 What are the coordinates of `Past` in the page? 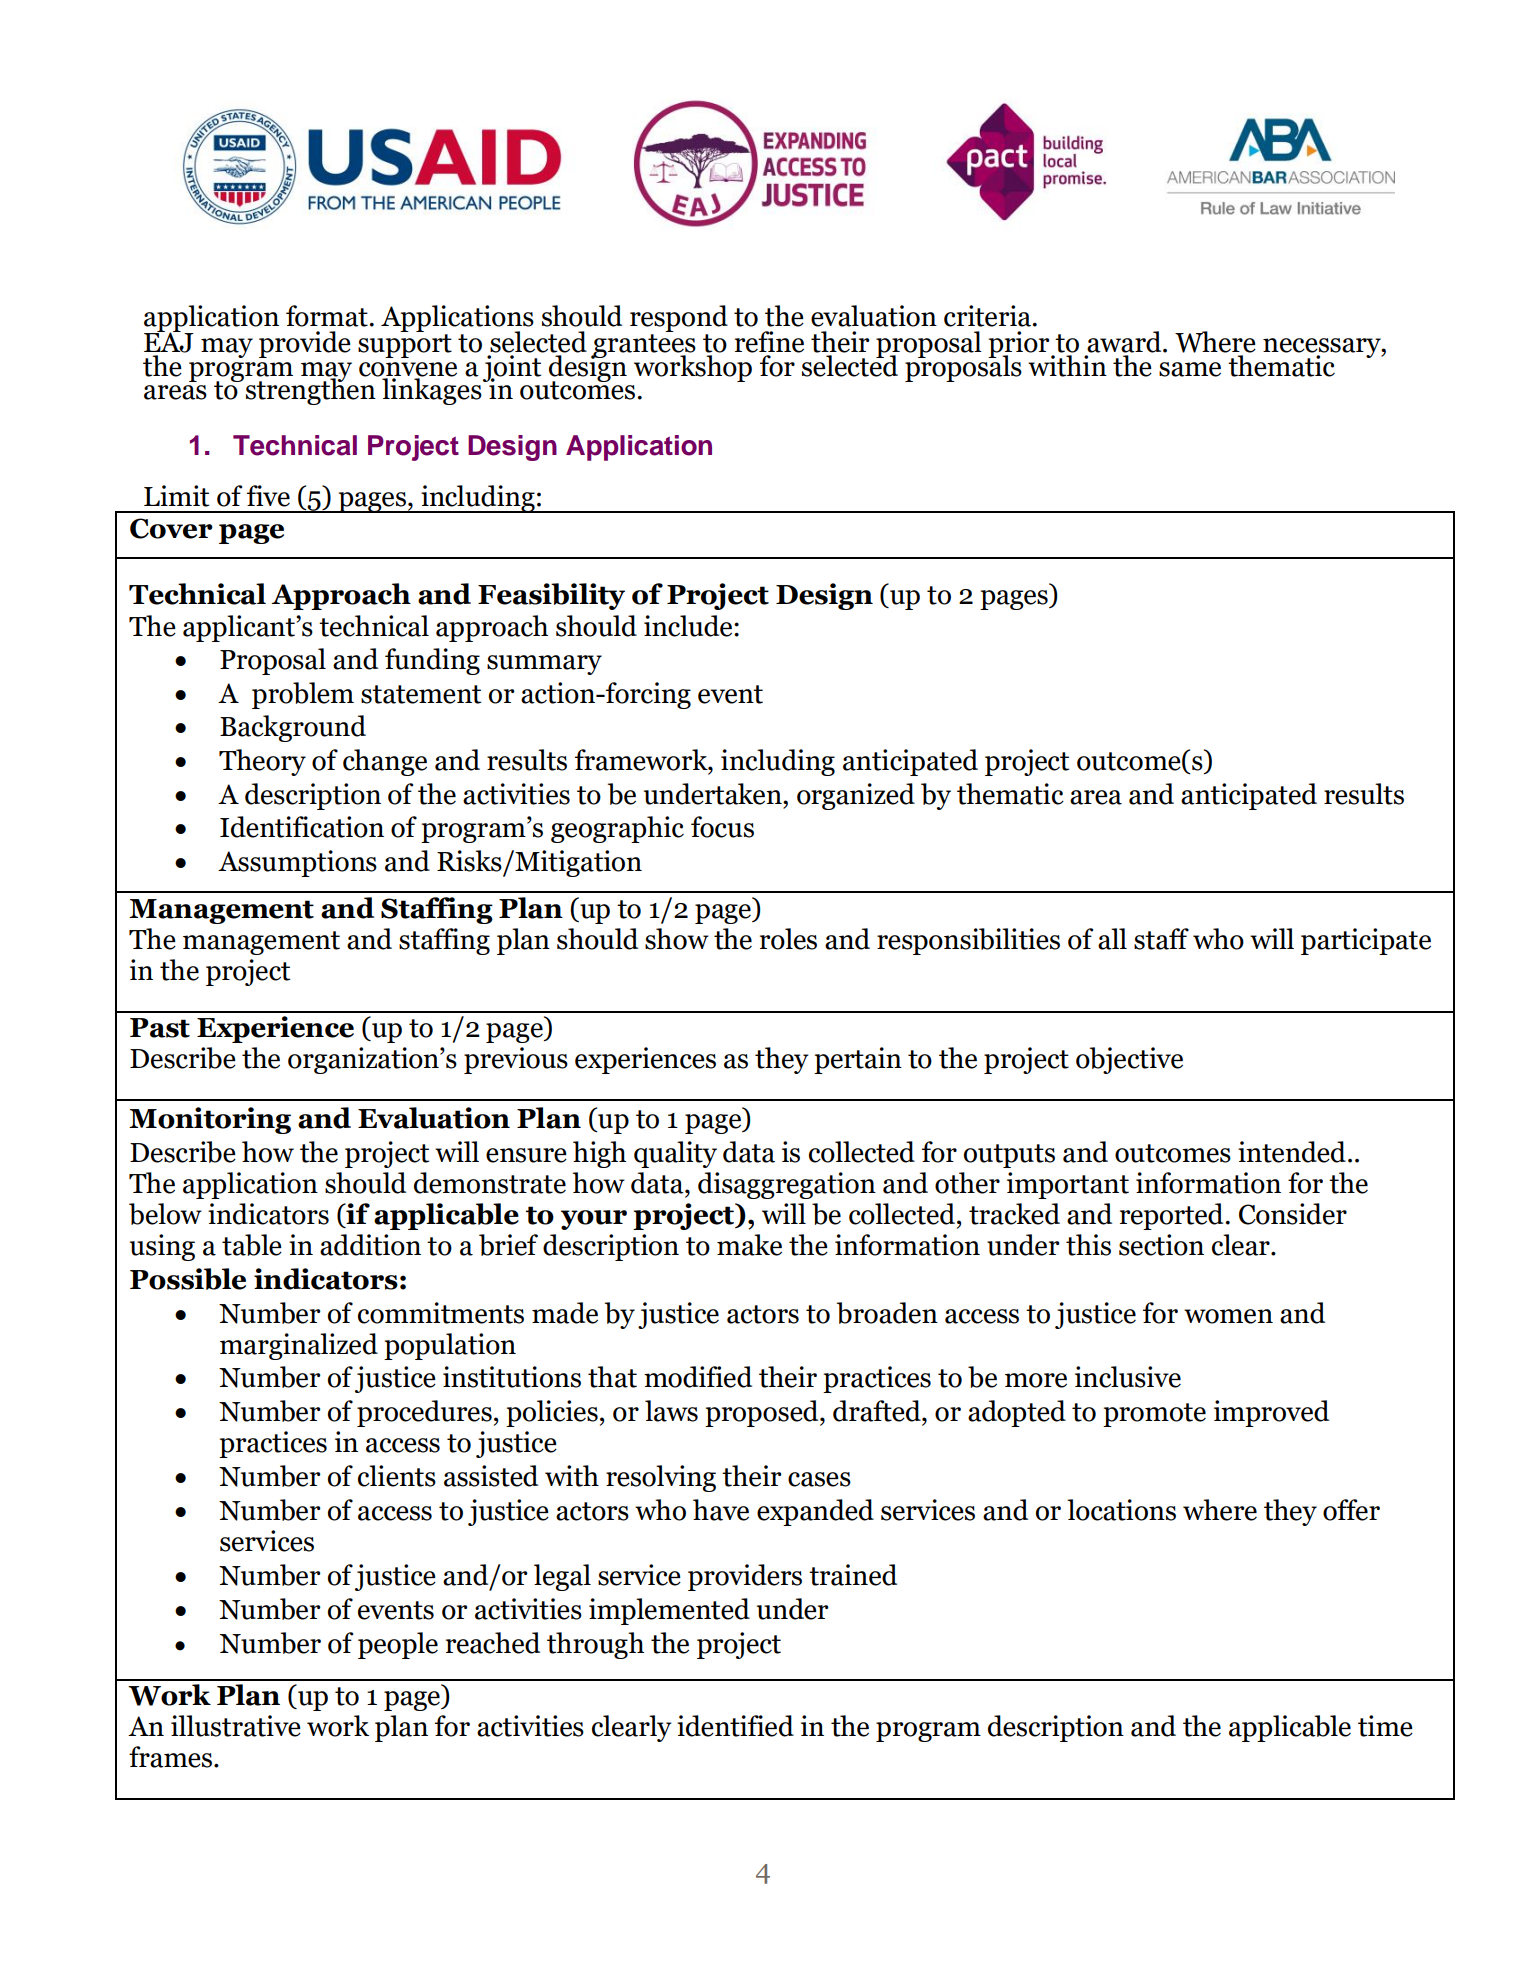 It's located at (160, 1028).
